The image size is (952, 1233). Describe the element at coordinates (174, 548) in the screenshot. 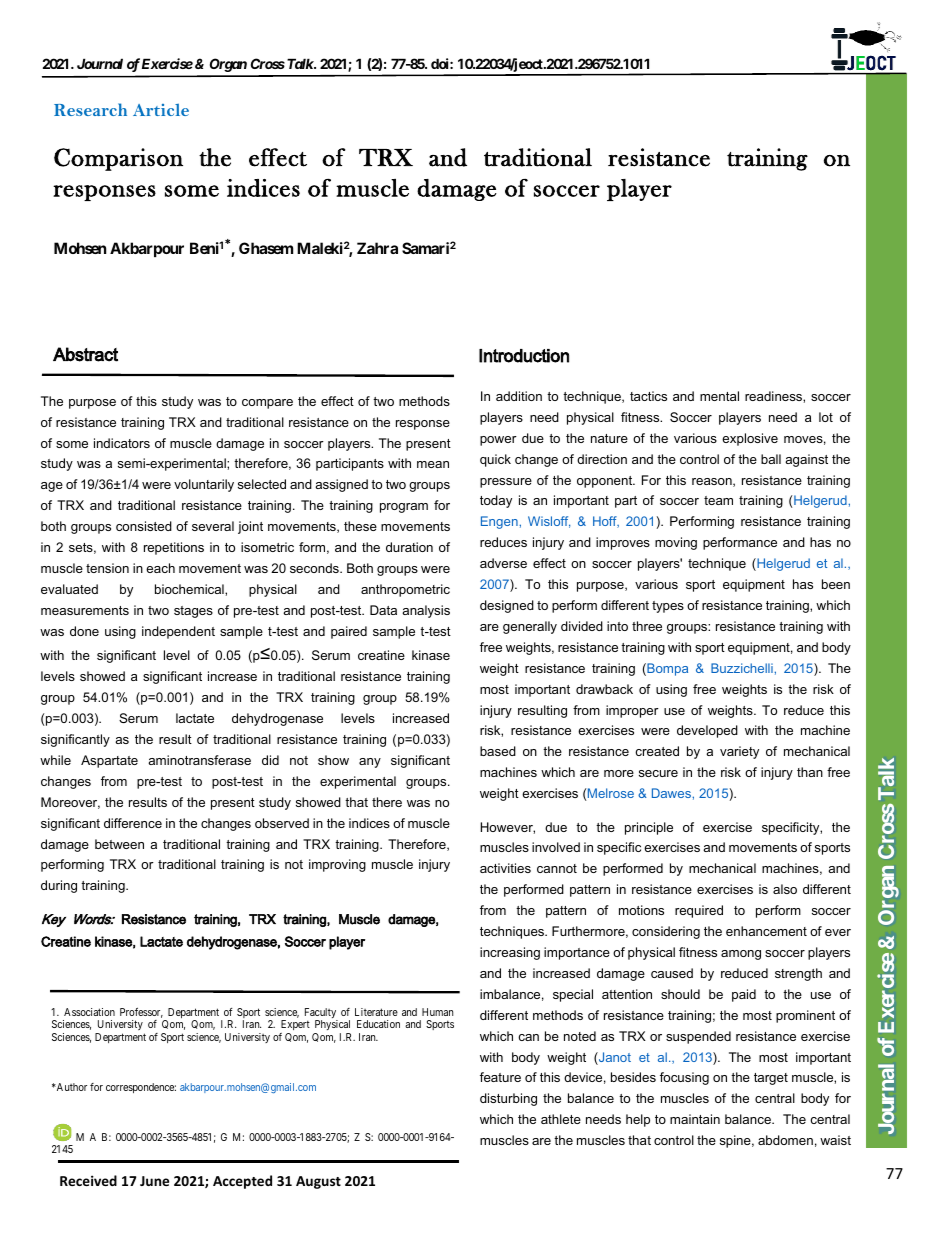

I see `repetitions` at that location.
